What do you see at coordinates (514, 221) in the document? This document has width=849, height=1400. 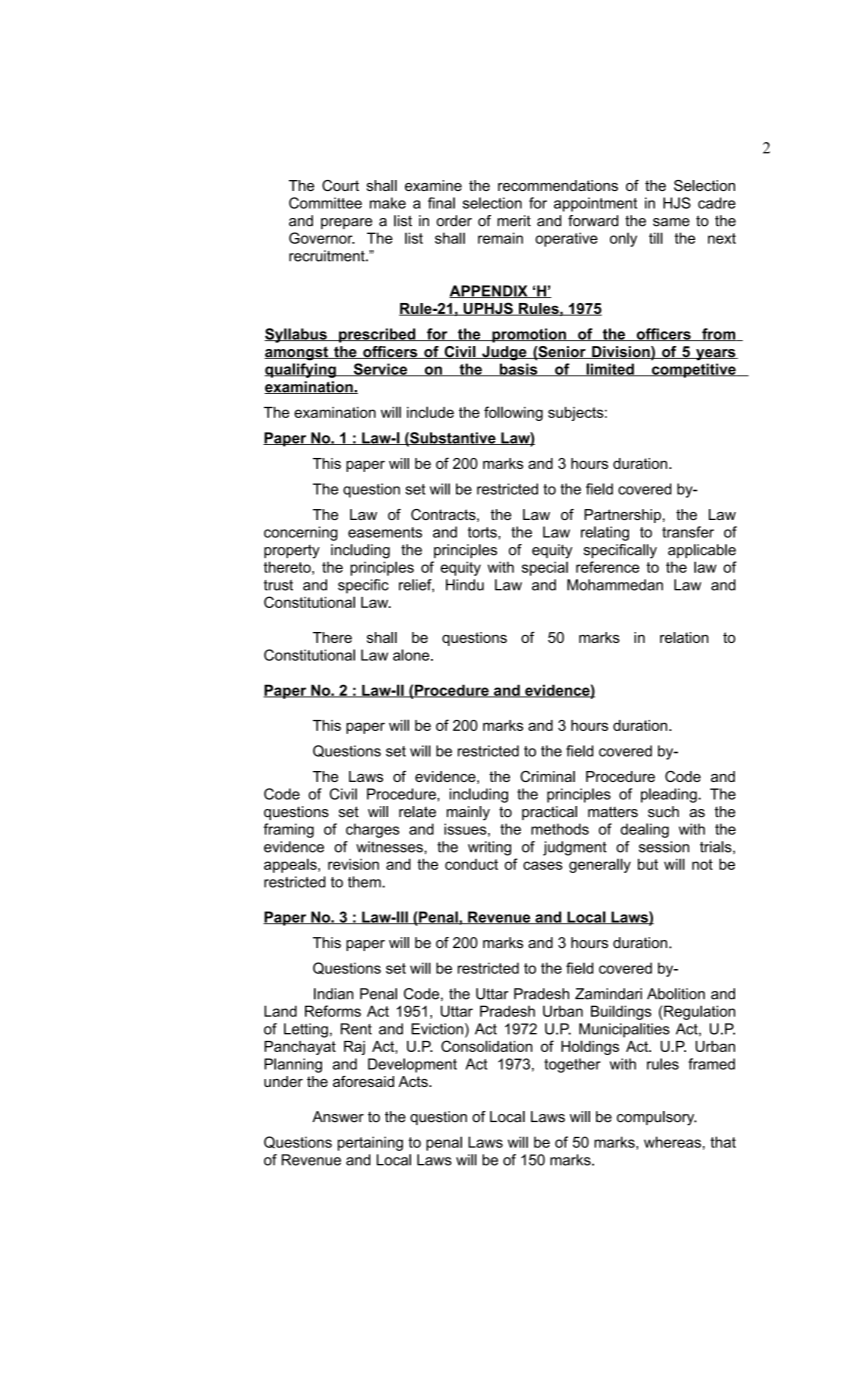 I see `merit` at bounding box center [514, 221].
